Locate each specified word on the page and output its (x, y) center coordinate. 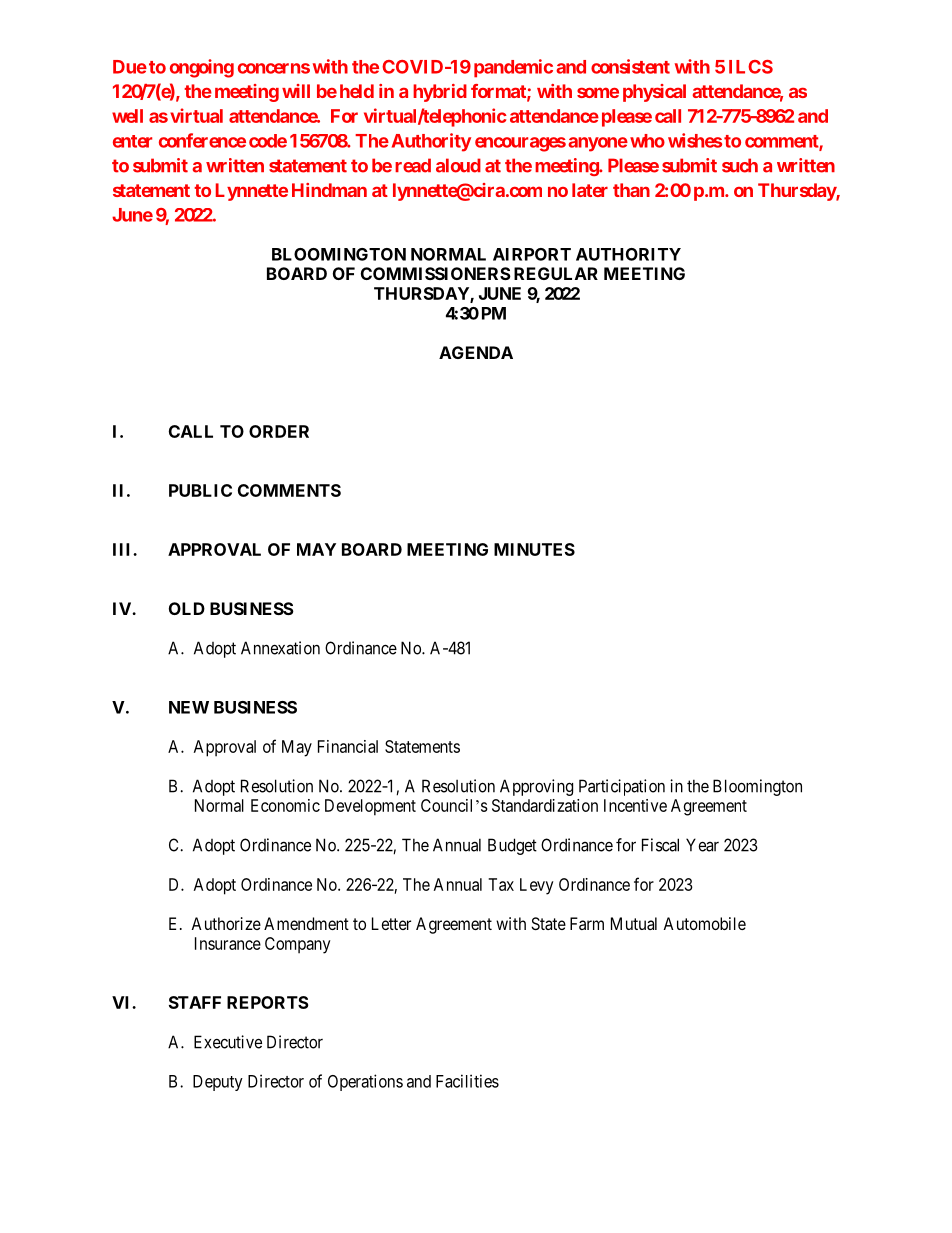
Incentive (635, 805)
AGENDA (476, 352)
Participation (622, 787)
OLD (187, 608)
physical (654, 93)
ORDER (279, 431)
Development (370, 807)
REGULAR (556, 273)
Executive (228, 1042)
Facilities (467, 1081)
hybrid (440, 93)
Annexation (280, 648)
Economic (285, 805)
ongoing (202, 68)
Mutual (634, 923)
